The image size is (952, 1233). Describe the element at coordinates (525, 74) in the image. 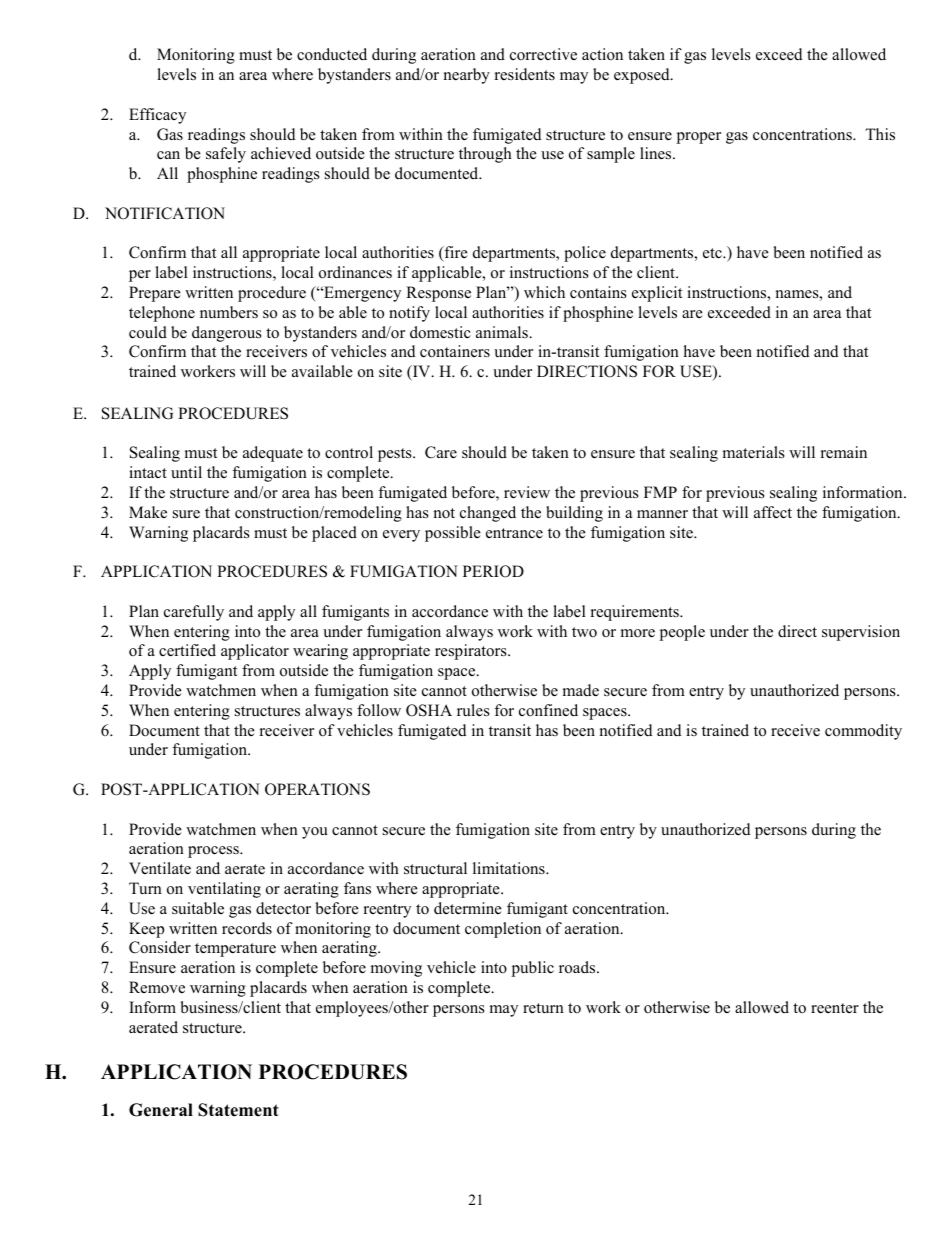

I see `residents` at that location.
